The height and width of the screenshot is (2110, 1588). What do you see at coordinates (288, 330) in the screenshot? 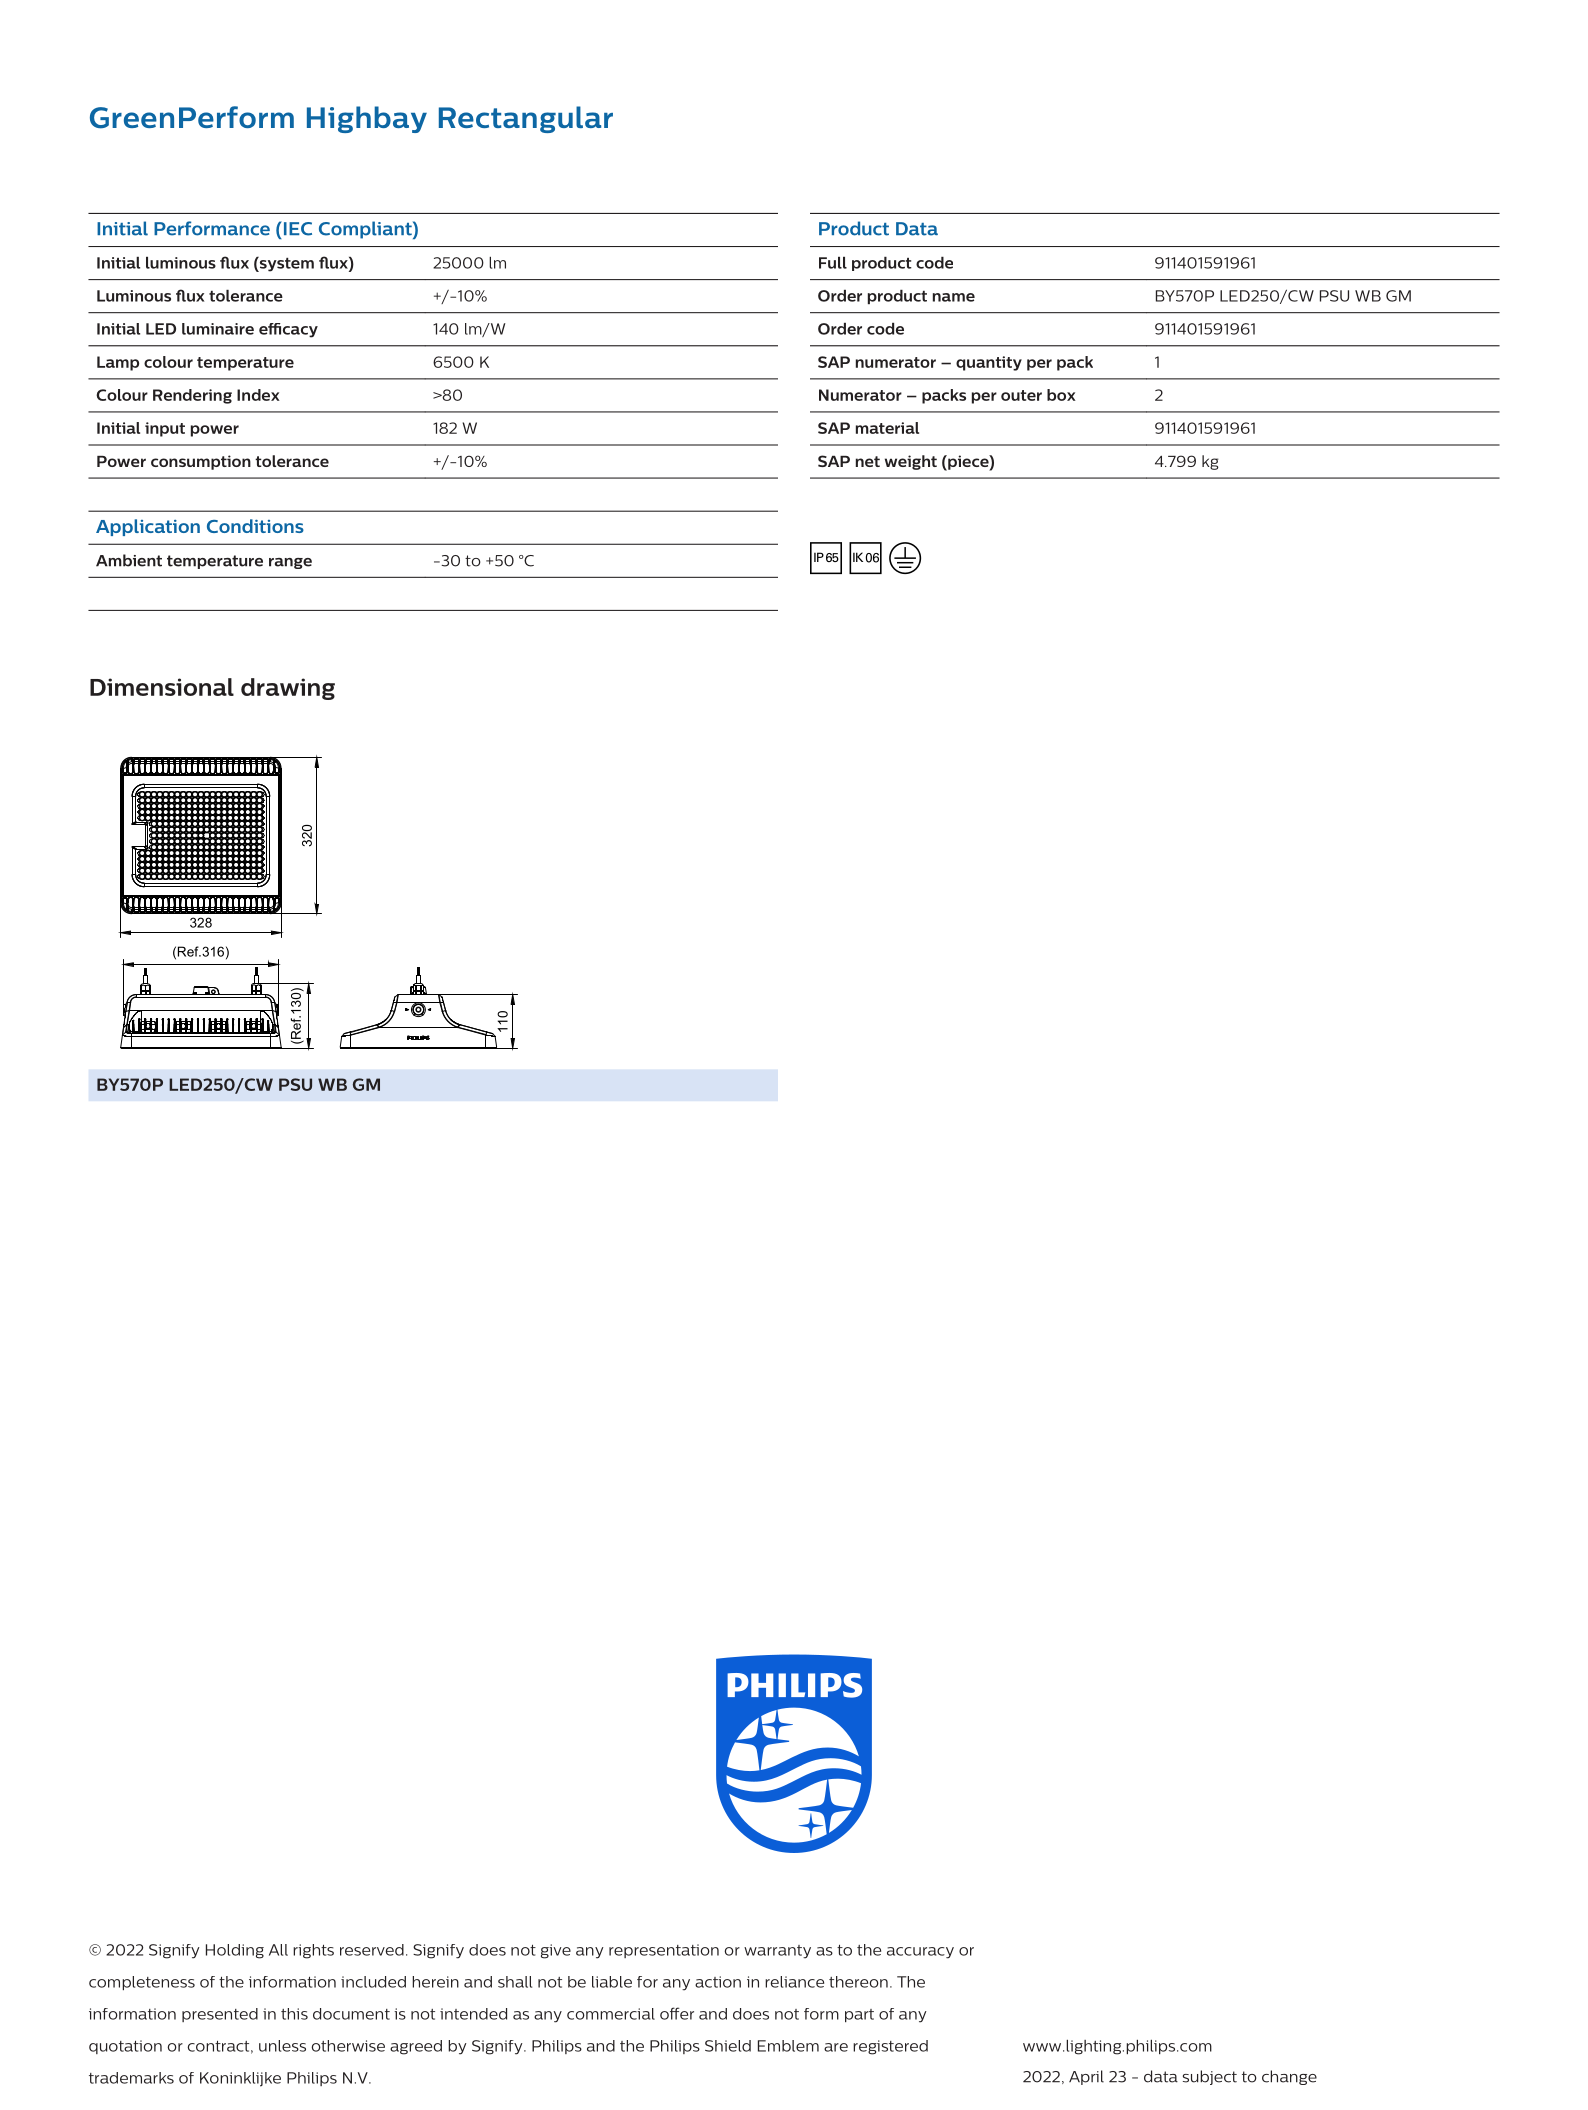
I see `efficacy` at bounding box center [288, 330].
